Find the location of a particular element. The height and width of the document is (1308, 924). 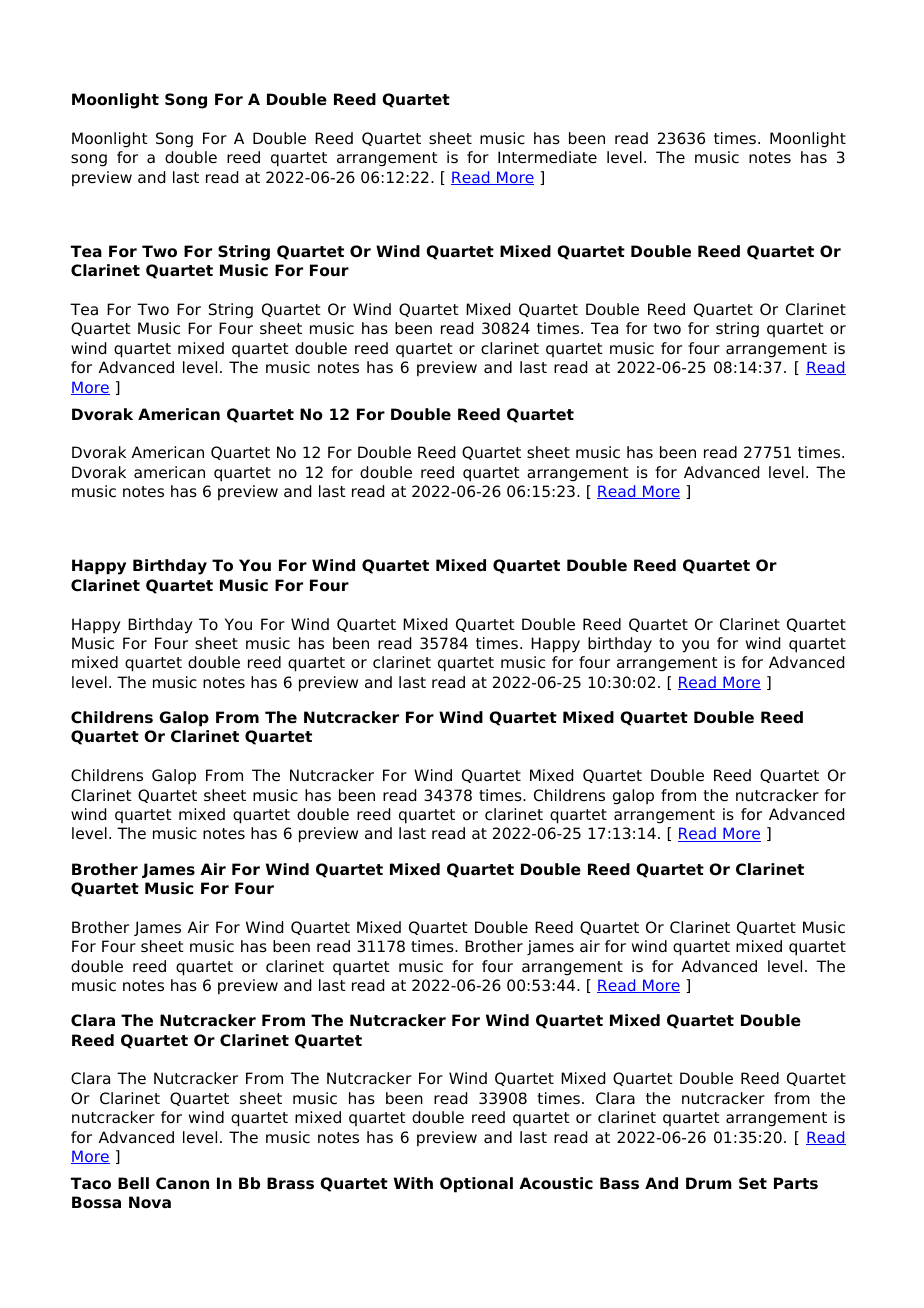

Canon is located at coordinates (182, 1183).
